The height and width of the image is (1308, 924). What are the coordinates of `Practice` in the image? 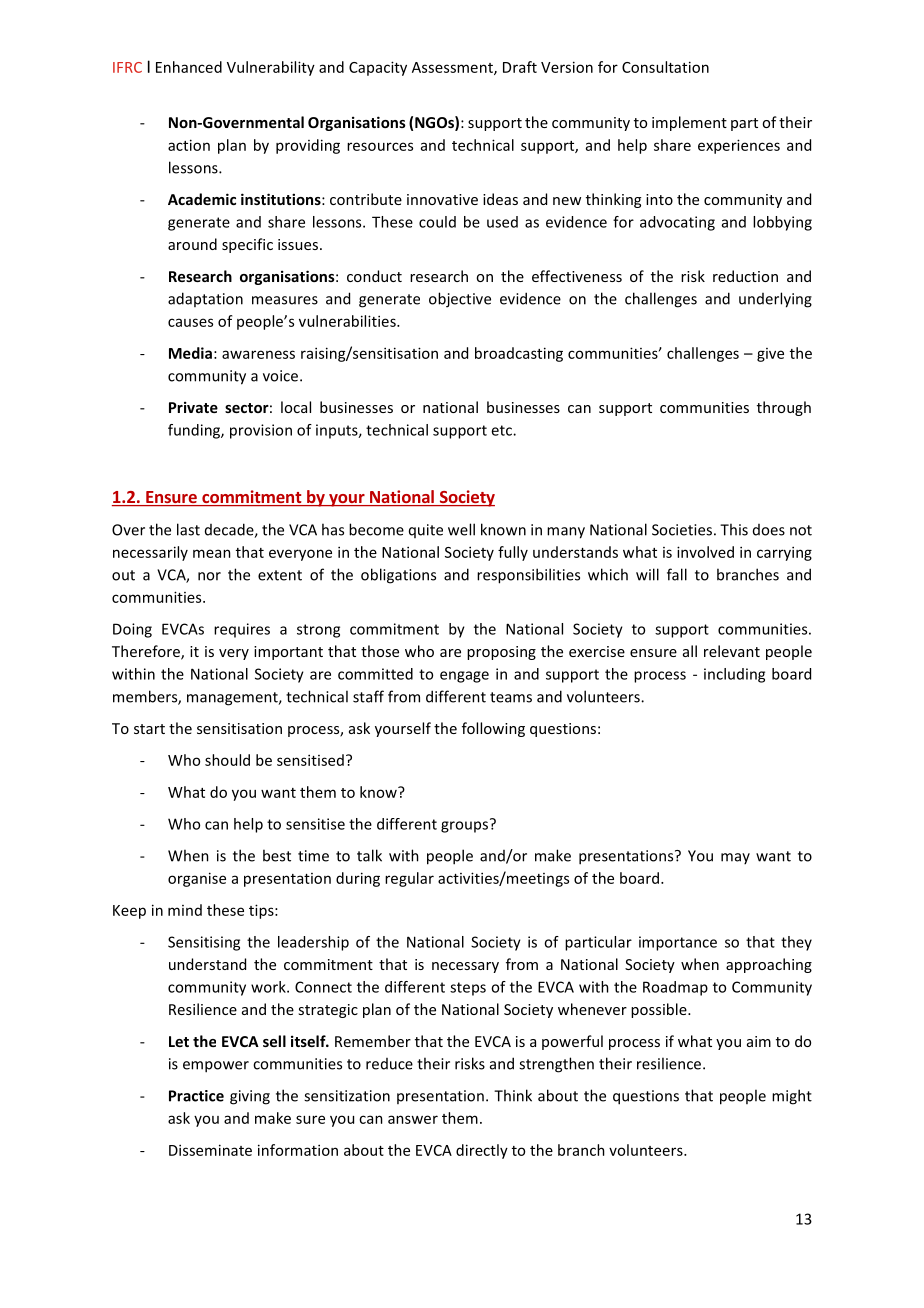 It's located at (196, 1096).
